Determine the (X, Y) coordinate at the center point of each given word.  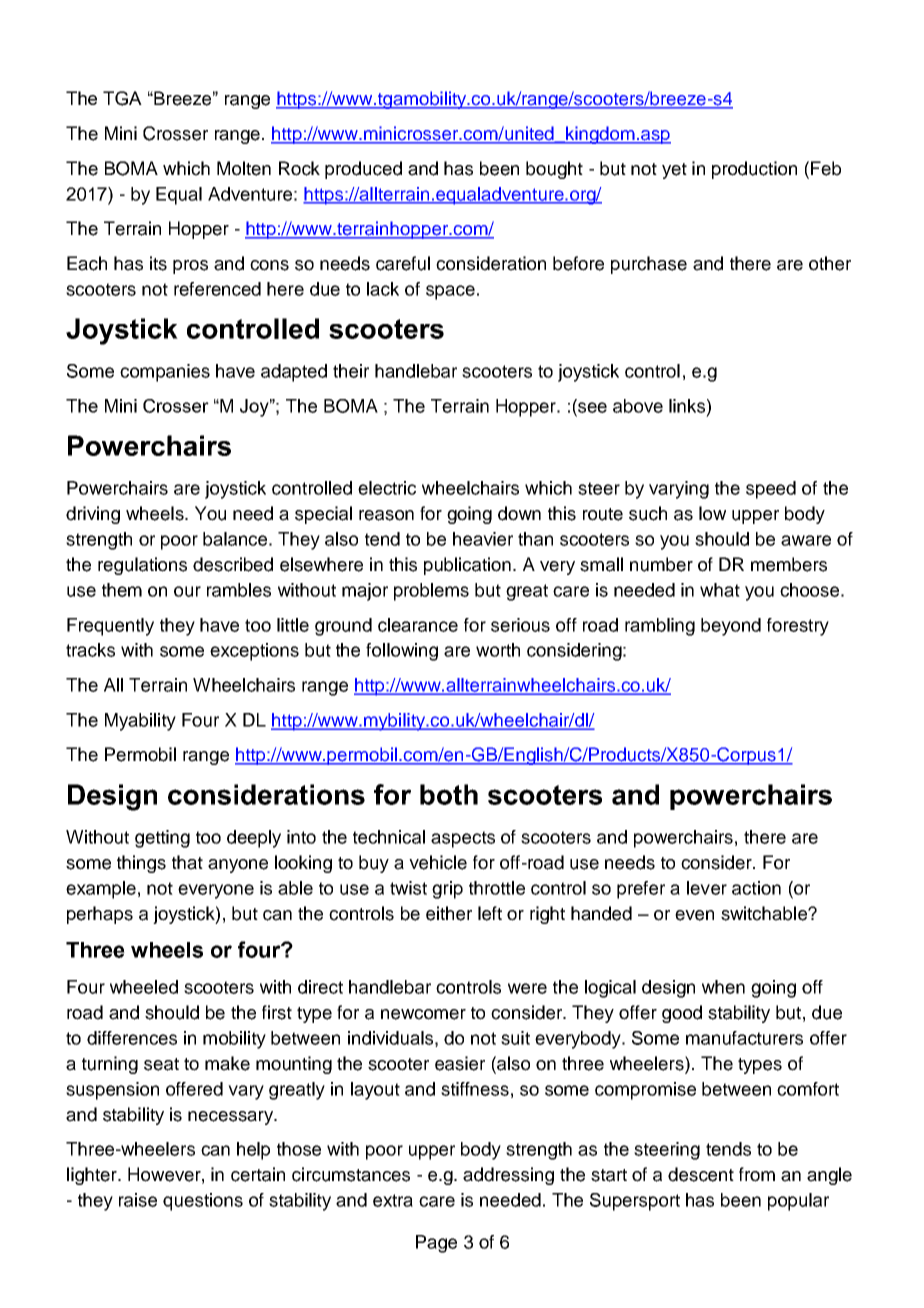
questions (203, 1202)
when (723, 987)
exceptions (254, 652)
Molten (244, 168)
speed (771, 490)
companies (165, 373)
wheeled (144, 987)
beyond (731, 627)
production (754, 170)
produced (363, 170)
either (449, 913)
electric (387, 488)
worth (498, 650)
